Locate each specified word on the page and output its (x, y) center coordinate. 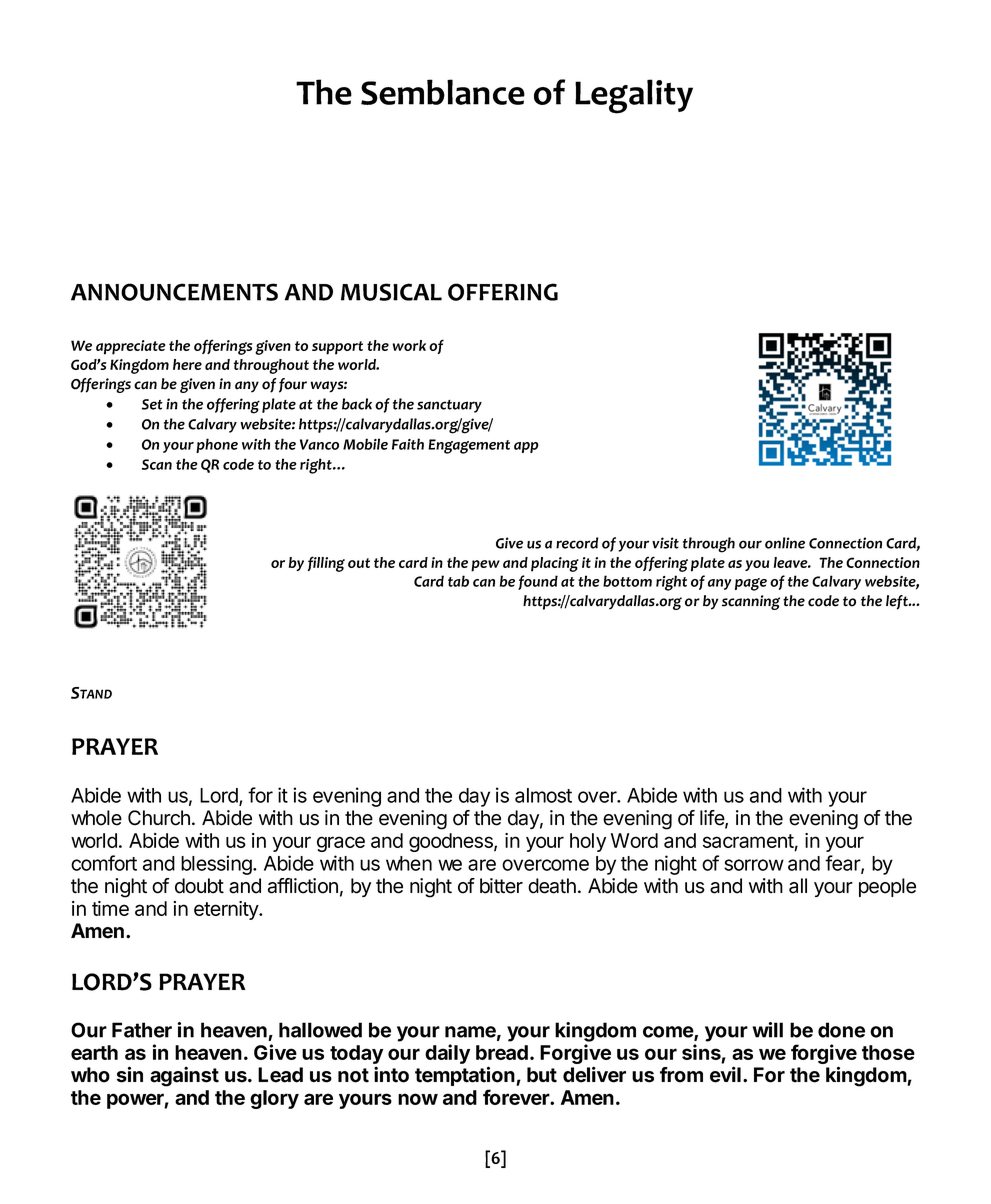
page (751, 584)
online (785, 543)
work (409, 345)
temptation (466, 1076)
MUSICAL (391, 292)
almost (543, 795)
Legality (634, 96)
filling (326, 564)
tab (458, 581)
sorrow (754, 865)
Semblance (443, 92)
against (184, 1076)
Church (159, 818)
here (187, 364)
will (767, 1030)
